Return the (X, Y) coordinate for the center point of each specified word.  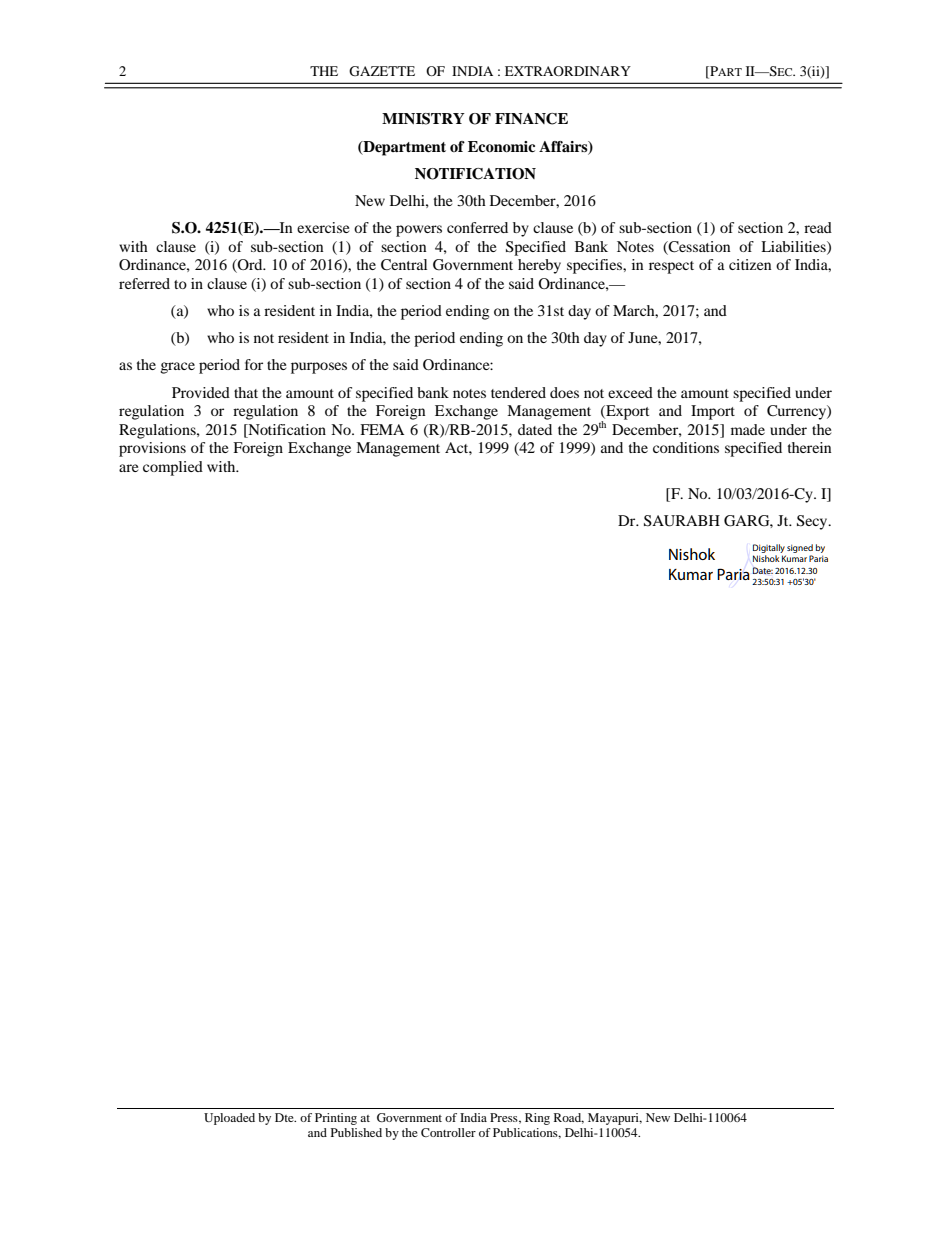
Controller (448, 1132)
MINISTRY (423, 119)
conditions (686, 447)
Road (569, 1118)
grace (177, 368)
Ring (537, 1119)
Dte (285, 1117)
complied (173, 468)
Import (713, 412)
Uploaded (229, 1119)
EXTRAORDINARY (568, 71)
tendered (518, 392)
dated (535, 429)
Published (356, 1132)
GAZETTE (382, 71)
